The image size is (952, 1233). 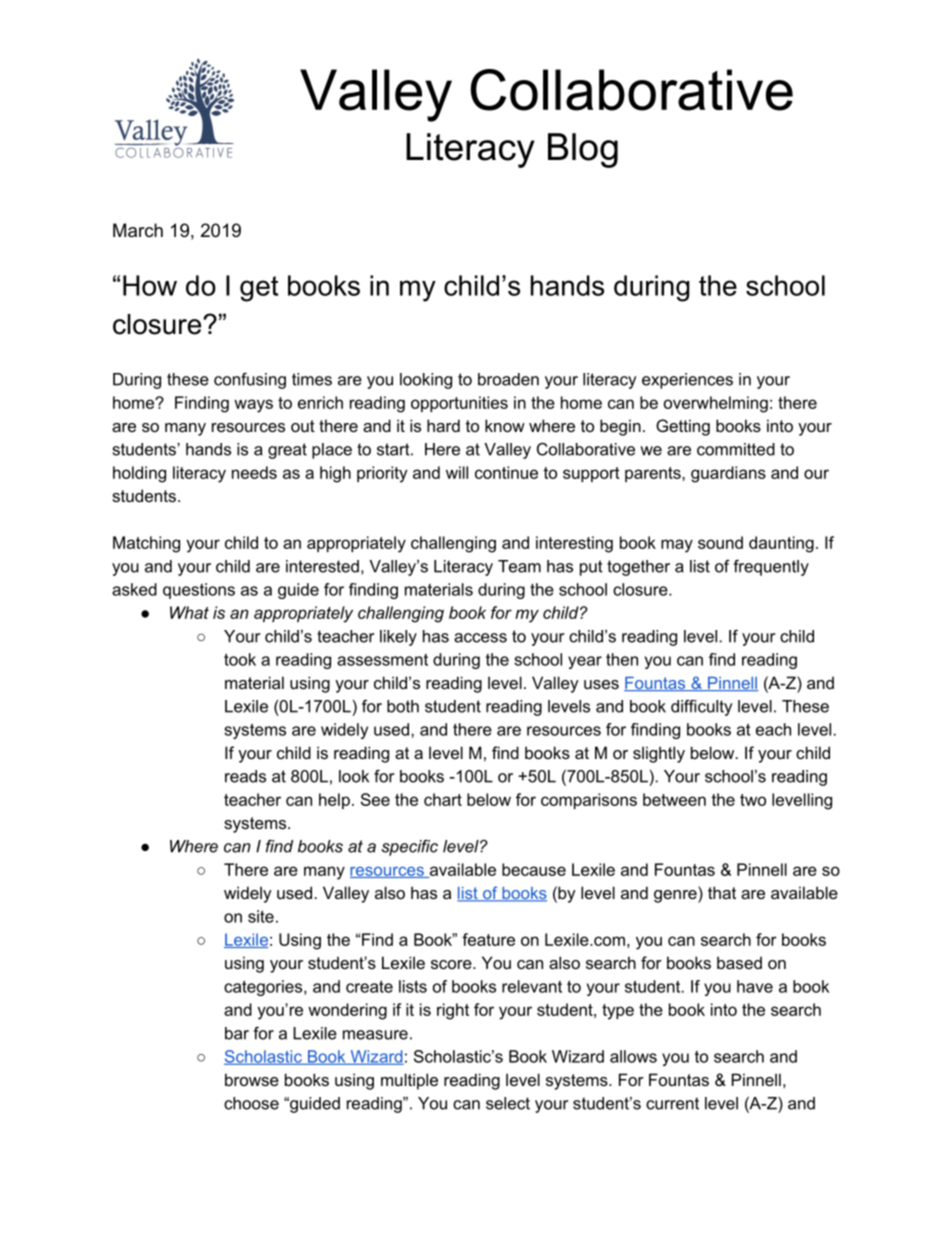 What do you see at coordinates (480, 638) in the screenshot?
I see `access` at bounding box center [480, 638].
